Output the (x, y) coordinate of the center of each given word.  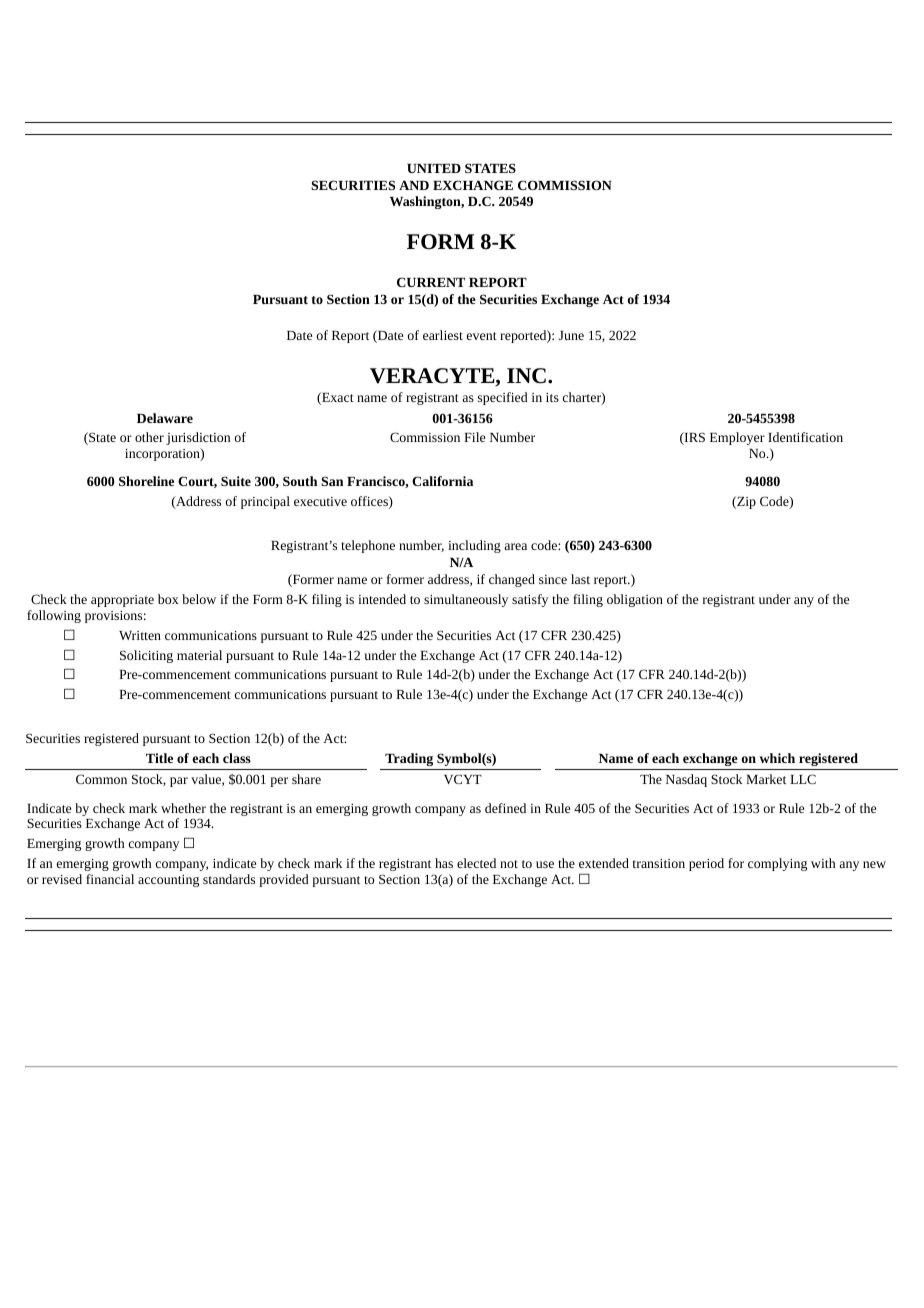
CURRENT (431, 282)
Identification (805, 437)
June (571, 335)
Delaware (165, 418)
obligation (635, 600)
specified (503, 398)
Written (140, 635)
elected (476, 863)
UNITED (434, 168)
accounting (168, 881)
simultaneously (466, 600)
